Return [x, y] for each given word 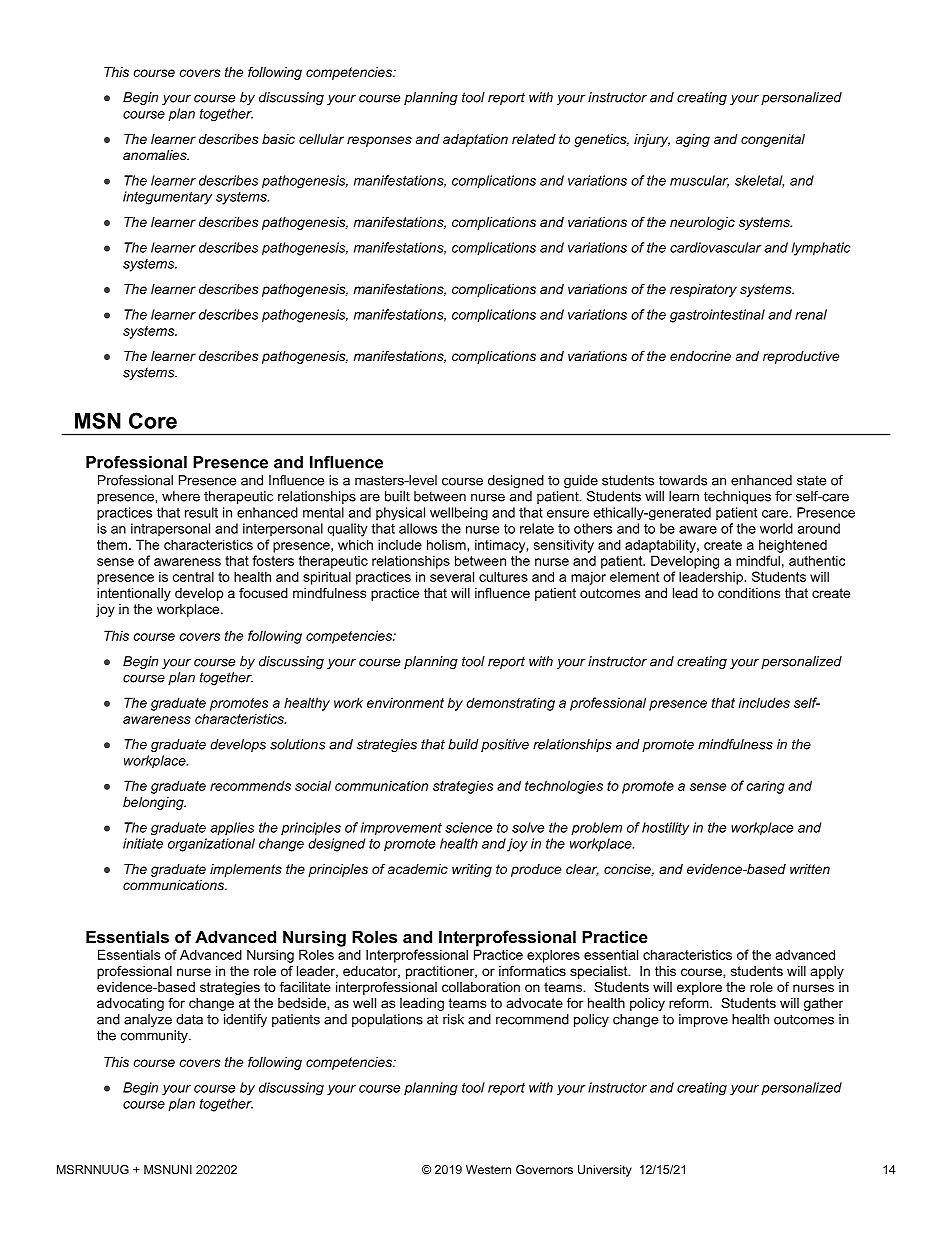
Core [153, 420]
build [463, 744]
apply [827, 972]
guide [581, 481]
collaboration [481, 987]
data [189, 1019]
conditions [749, 593]
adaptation [475, 140]
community [155, 1036]
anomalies [156, 155]
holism [446, 544]
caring [766, 787]
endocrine [700, 356]
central [193, 576]
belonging [154, 803]
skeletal [759, 181]
